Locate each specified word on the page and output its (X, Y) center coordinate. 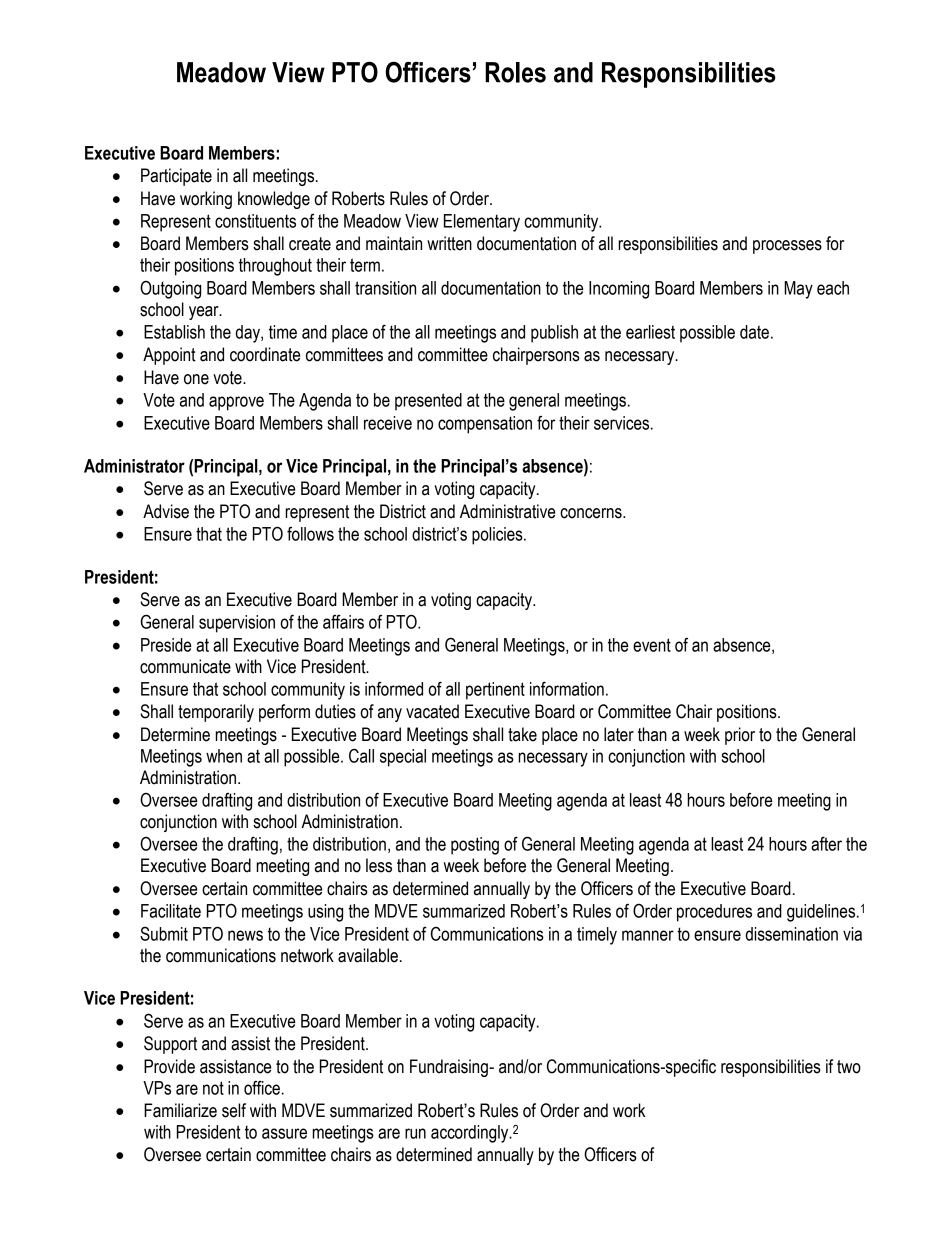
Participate (176, 177)
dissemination (792, 934)
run (415, 1133)
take (522, 734)
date (754, 332)
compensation (485, 425)
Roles (515, 72)
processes (787, 247)
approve (236, 403)
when (224, 756)
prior (740, 736)
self (234, 1110)
